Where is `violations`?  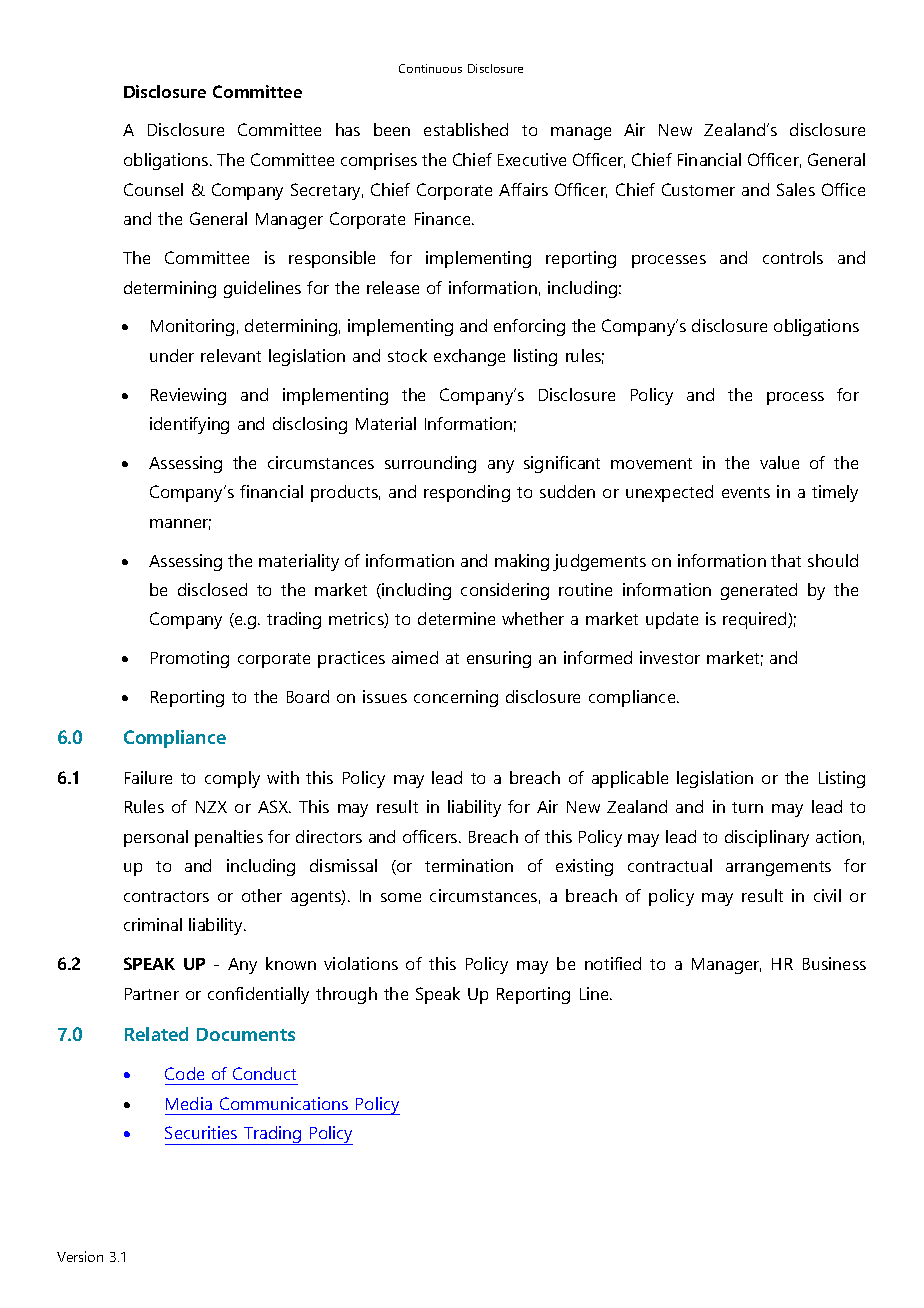 violations is located at coordinates (361, 963).
